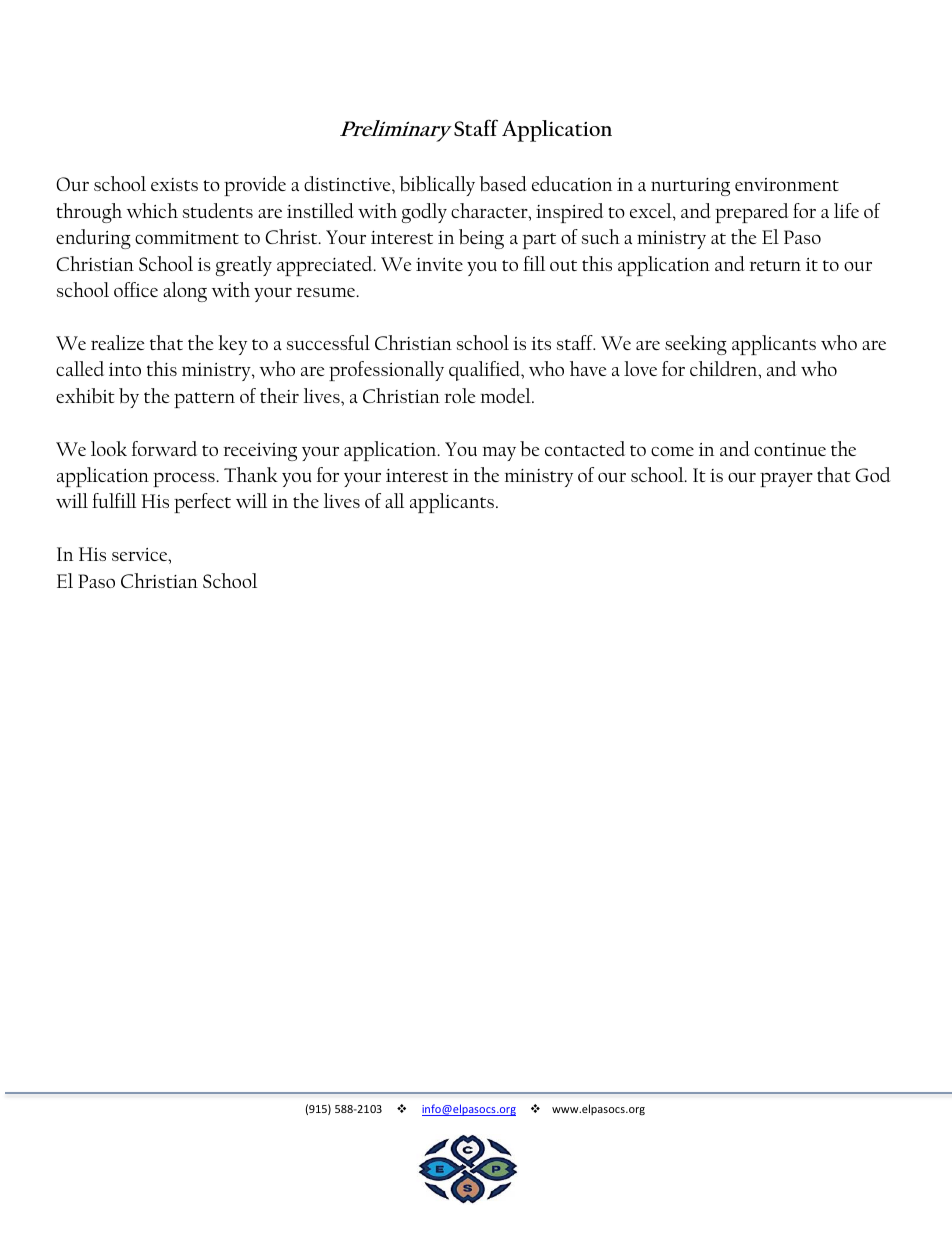 The height and width of the page is (1233, 952). What do you see at coordinates (786, 480) in the page?
I see `prayer` at bounding box center [786, 480].
